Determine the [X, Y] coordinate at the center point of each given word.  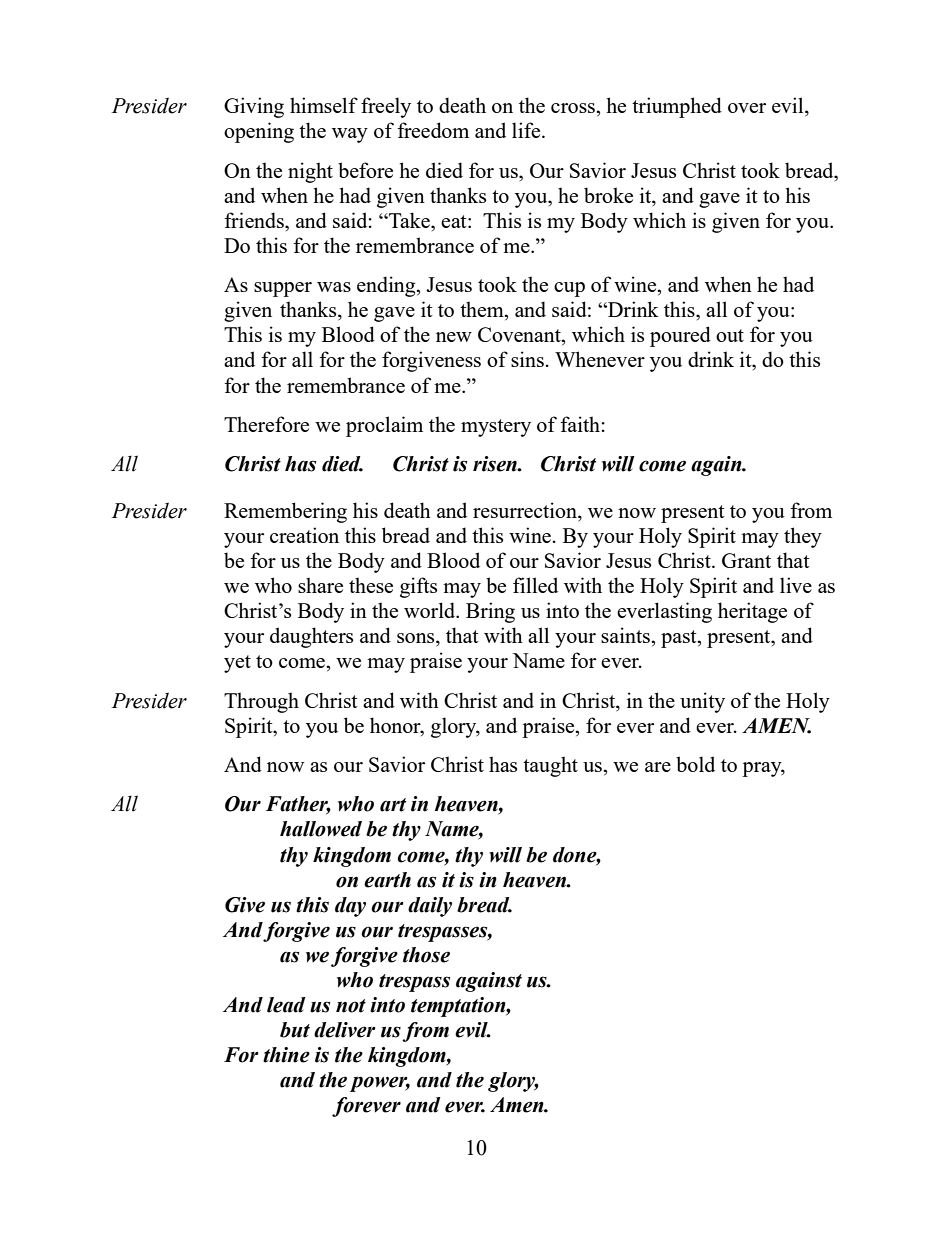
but [295, 1030]
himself [324, 105]
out [730, 335]
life [527, 130]
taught [550, 766]
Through [261, 702]
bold [695, 764]
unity [702, 702]
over [747, 108]
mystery [496, 428]
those [426, 955]
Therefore [266, 424]
